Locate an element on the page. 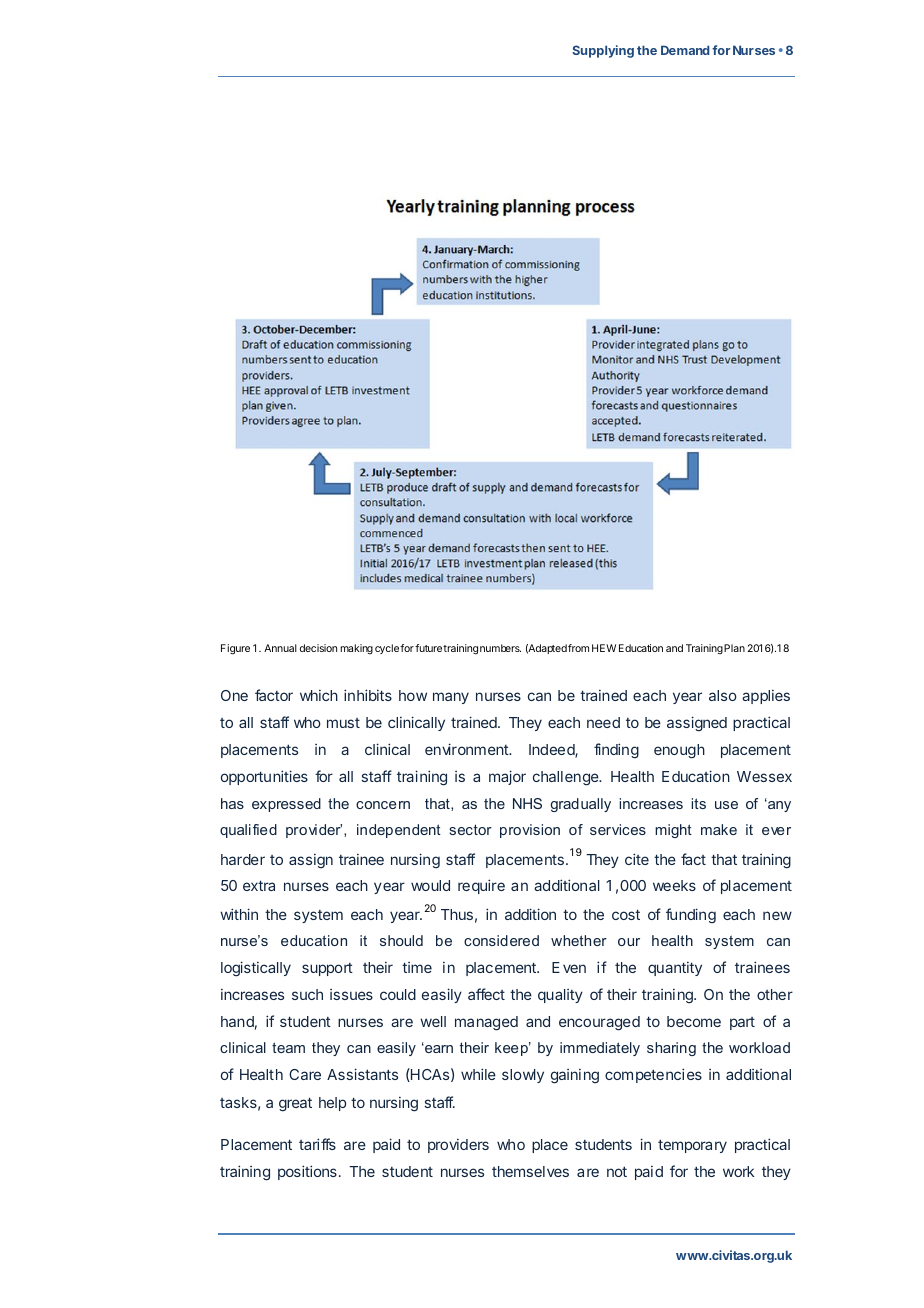 The image size is (924, 1308). temporary is located at coordinates (692, 1146).
